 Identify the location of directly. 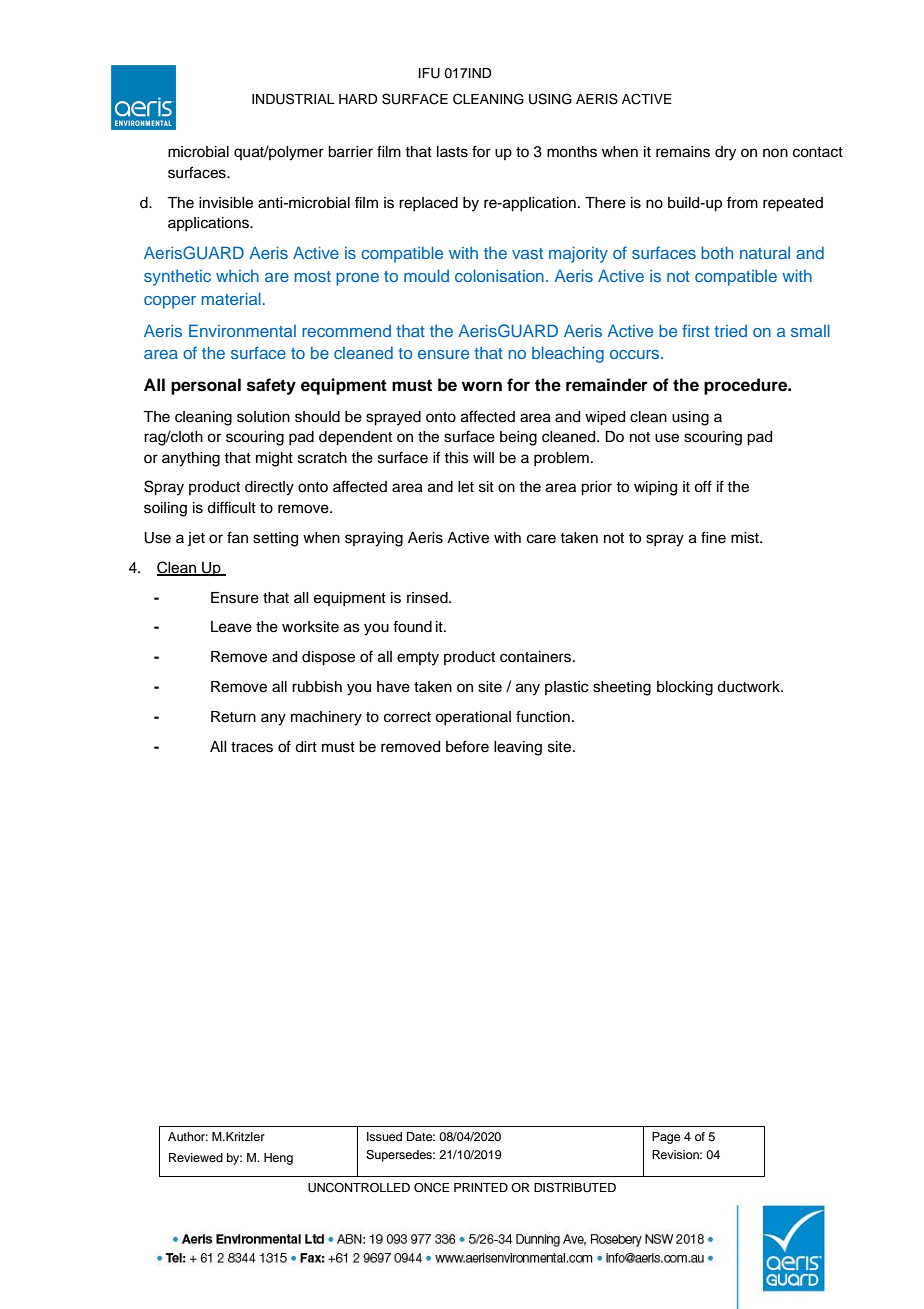
(269, 488).
